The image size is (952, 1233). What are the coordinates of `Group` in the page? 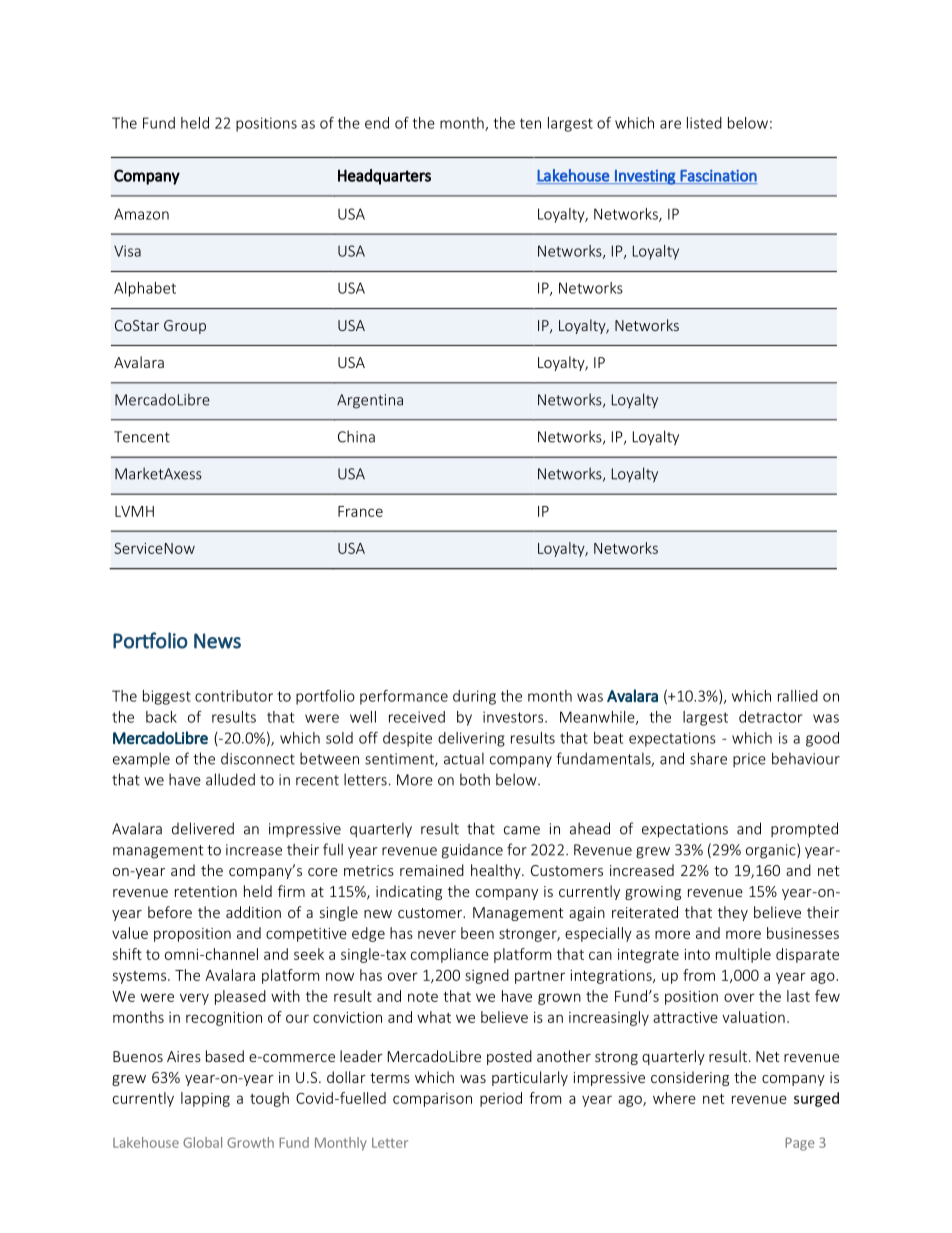 It's located at (185, 327).
